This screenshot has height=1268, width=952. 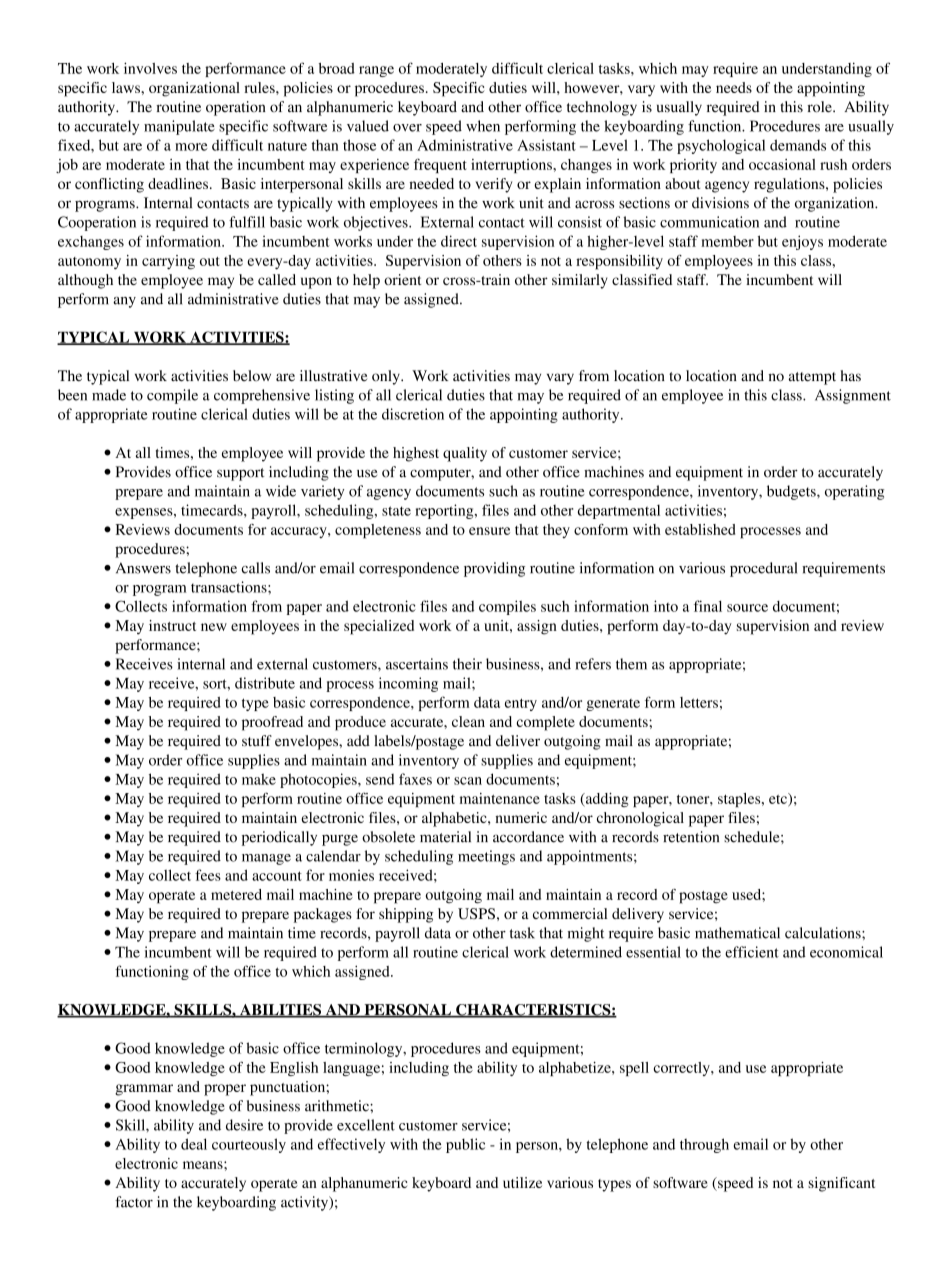 I want to click on their, so click(x=467, y=664).
